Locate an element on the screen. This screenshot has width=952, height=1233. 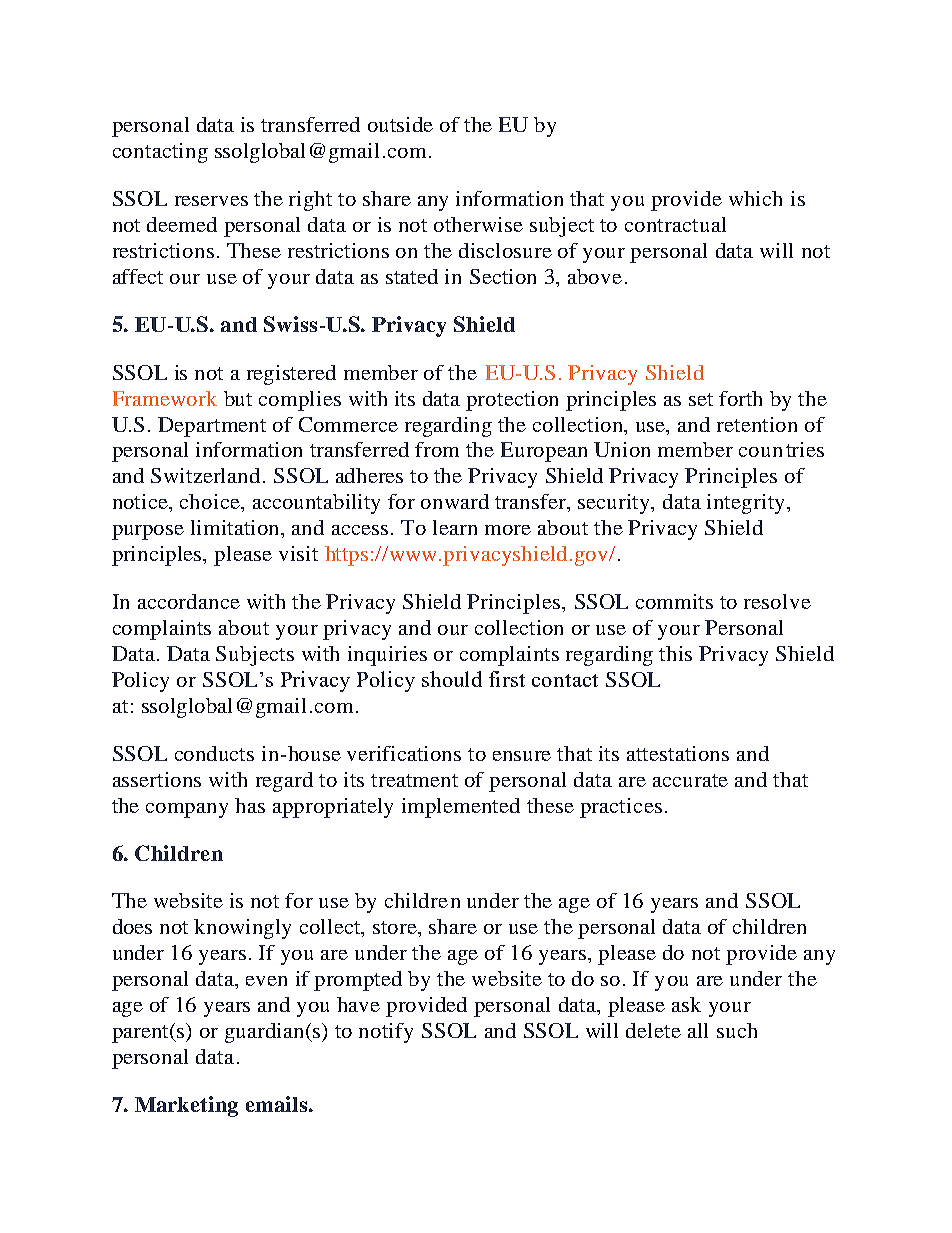
conducts is located at coordinates (214, 753).
